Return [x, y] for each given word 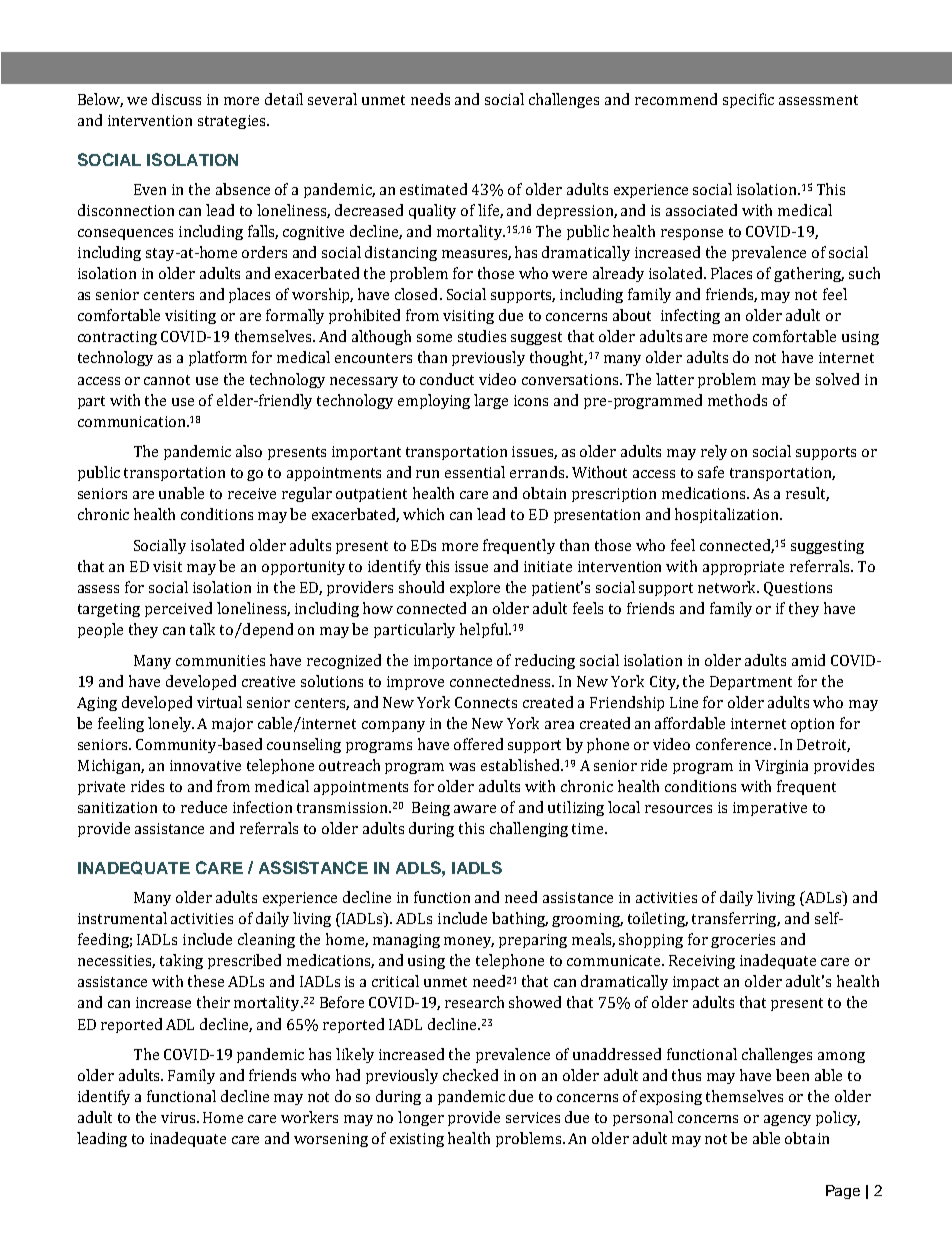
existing [417, 1140]
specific [748, 100]
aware [475, 809]
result [807, 494]
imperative [770, 809]
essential [475, 472]
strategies [233, 122]
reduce [204, 807]
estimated [433, 189]
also [249, 451]
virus [179, 1117]
